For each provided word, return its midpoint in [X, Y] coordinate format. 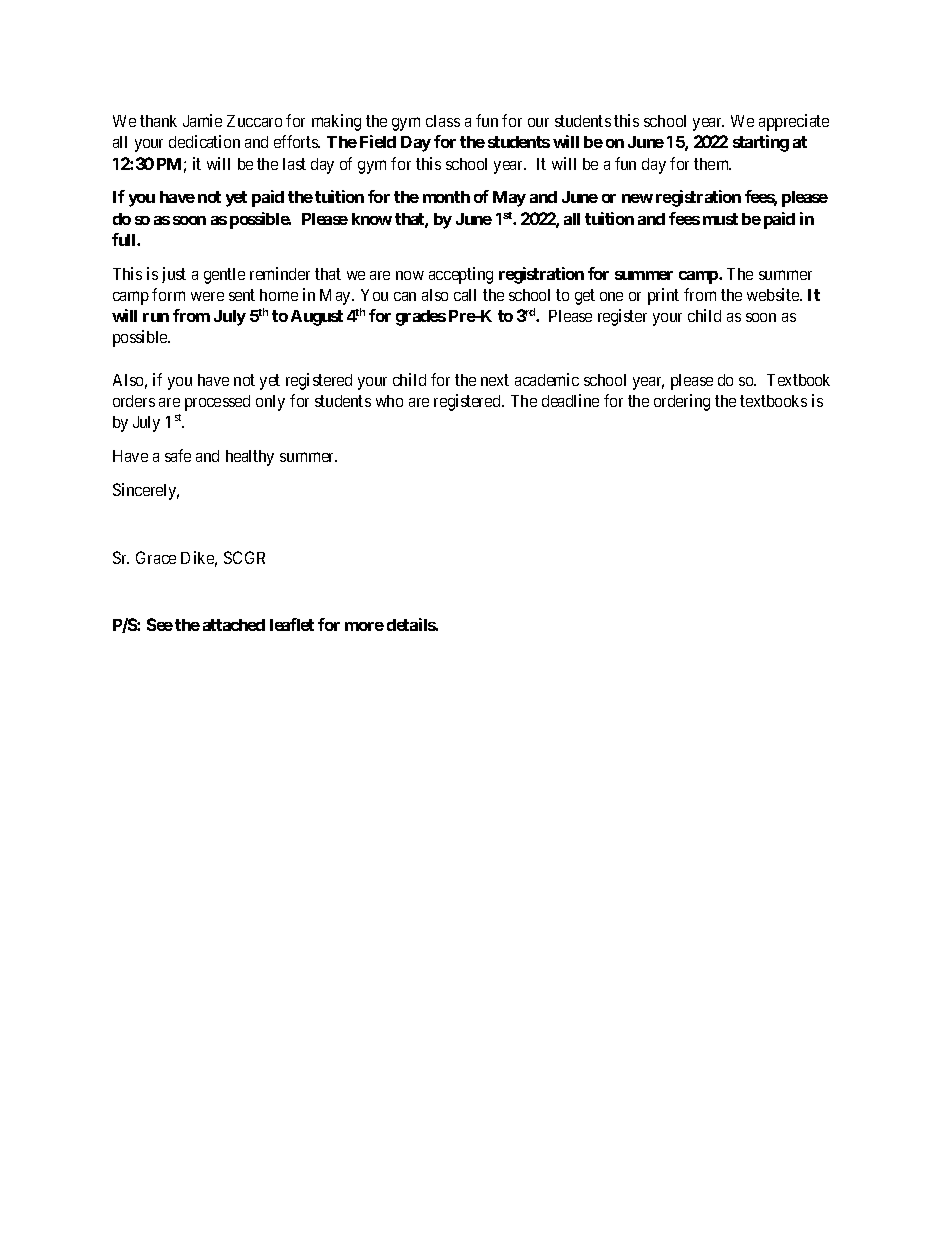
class [443, 121]
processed [217, 403]
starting [761, 143]
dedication [204, 141]
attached [234, 625]
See [160, 624]
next [495, 380]
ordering [682, 402]
